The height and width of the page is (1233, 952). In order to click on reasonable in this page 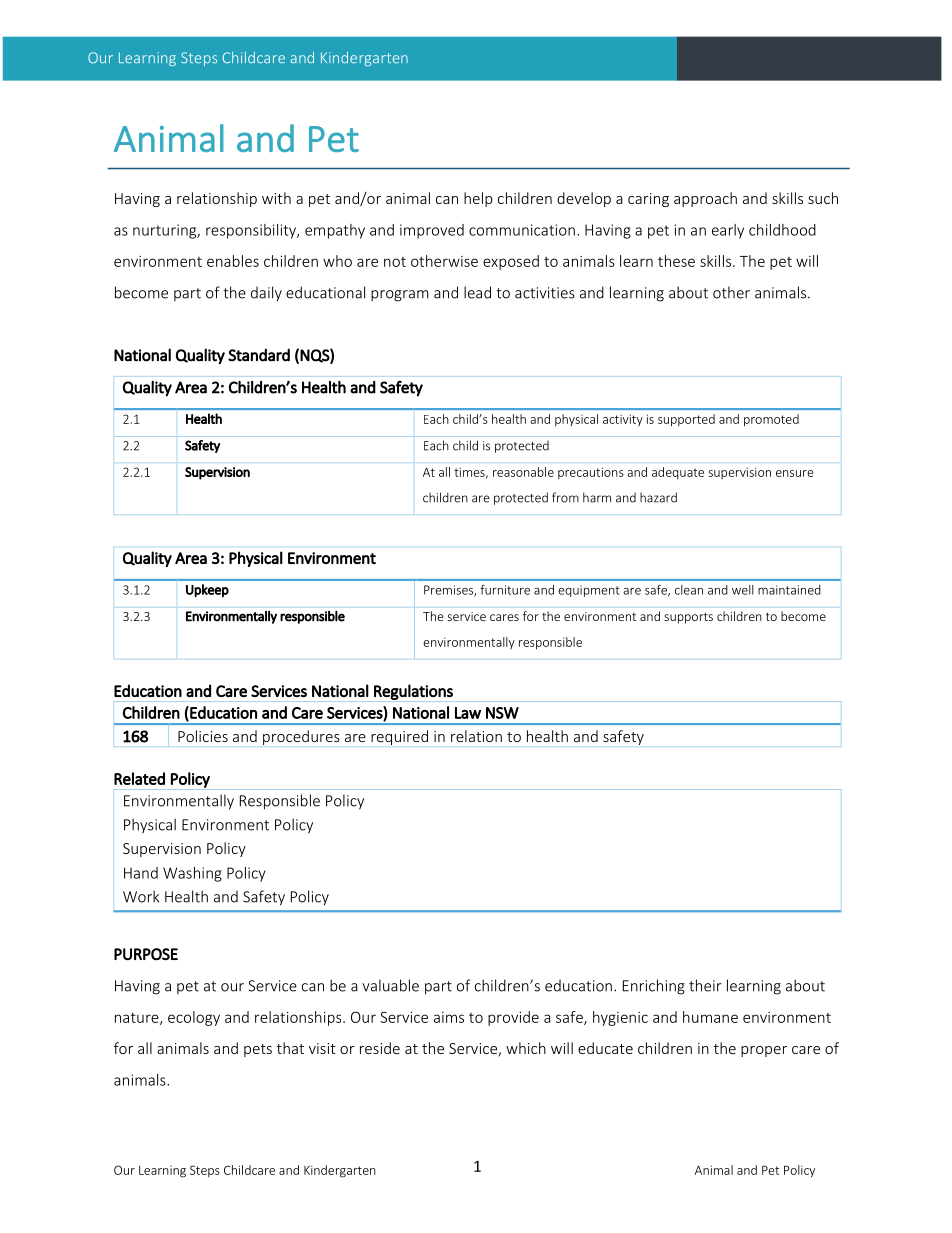, I will do `click(523, 472)`.
